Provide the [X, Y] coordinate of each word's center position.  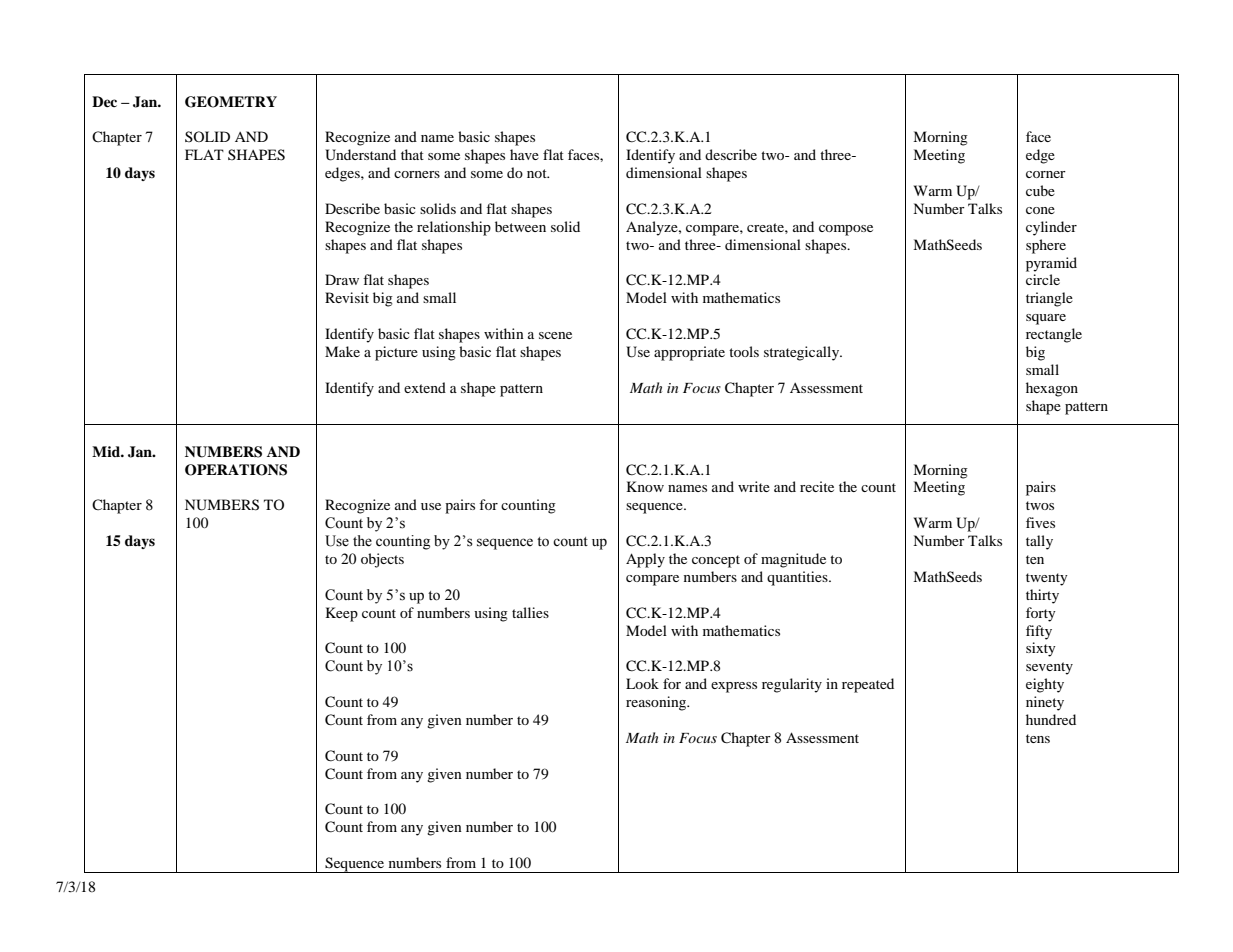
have [524, 154]
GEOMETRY [231, 102]
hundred [1051, 719]
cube [1040, 190]
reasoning [657, 703]
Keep [342, 614]
